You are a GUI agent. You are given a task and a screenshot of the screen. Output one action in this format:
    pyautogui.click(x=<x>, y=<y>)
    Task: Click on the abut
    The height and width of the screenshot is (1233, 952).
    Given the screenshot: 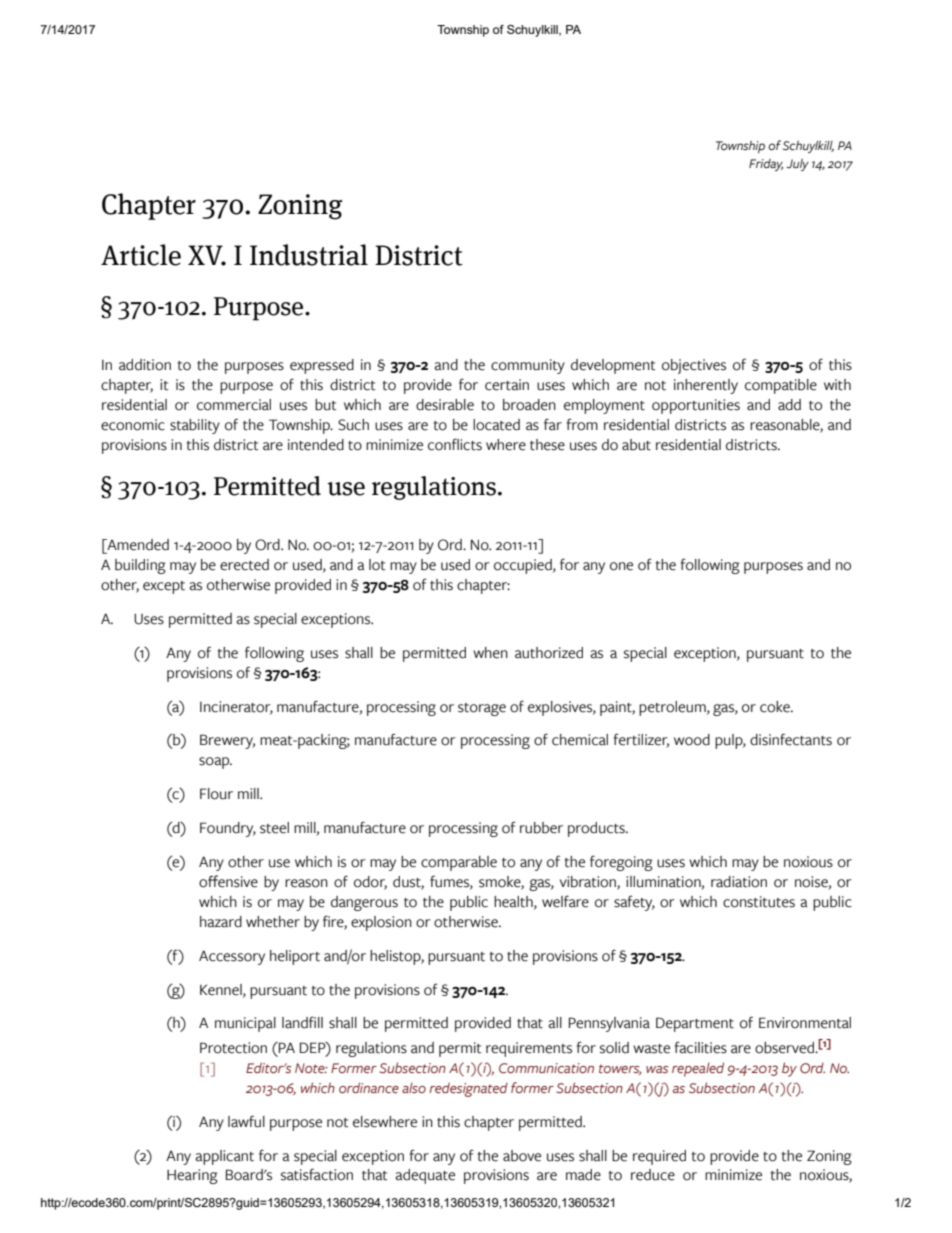 What is the action you would take?
    pyautogui.click(x=636, y=445)
